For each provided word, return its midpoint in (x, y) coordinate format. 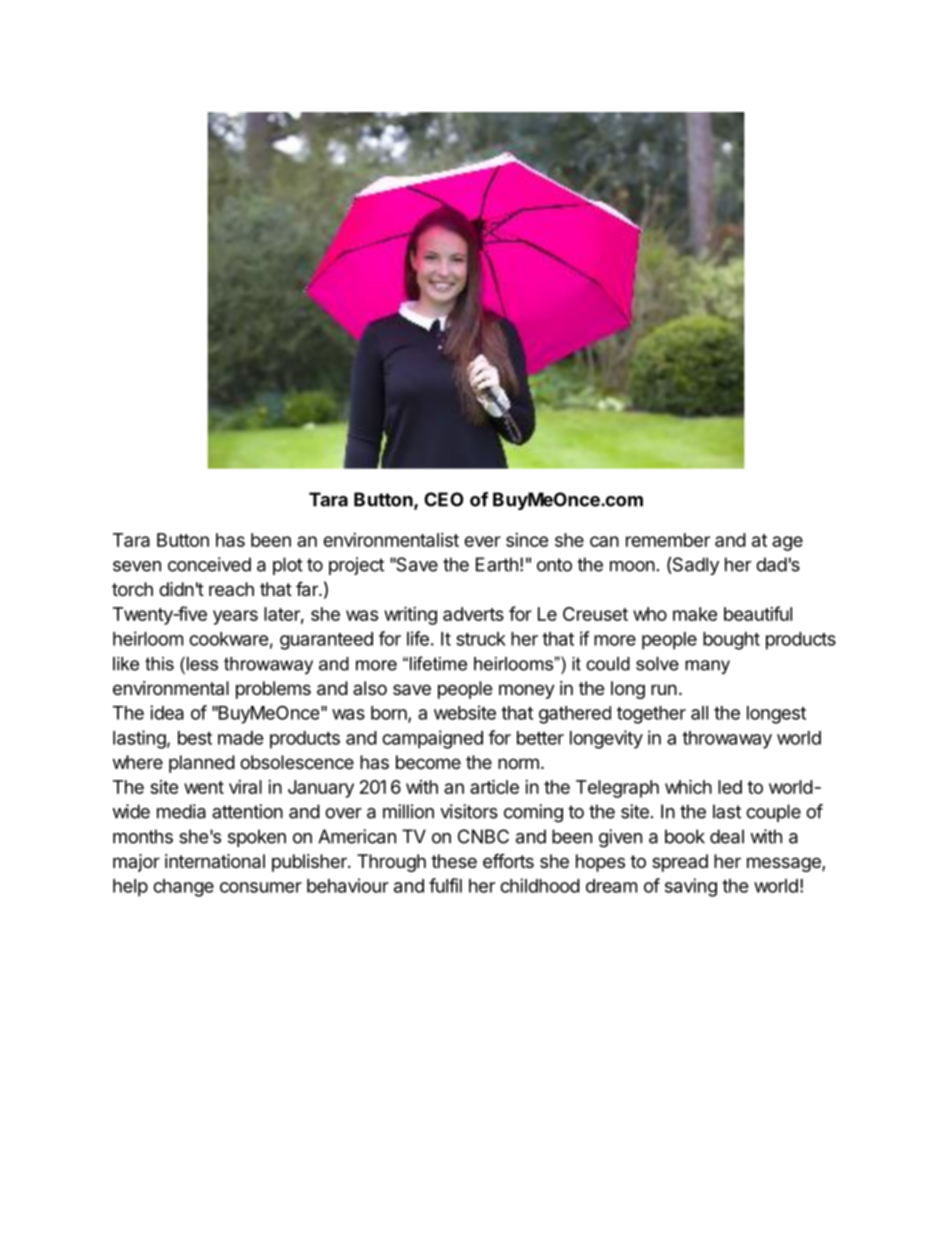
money (527, 691)
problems (273, 690)
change (183, 888)
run (664, 689)
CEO (444, 499)
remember (668, 540)
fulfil (445, 885)
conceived (209, 564)
